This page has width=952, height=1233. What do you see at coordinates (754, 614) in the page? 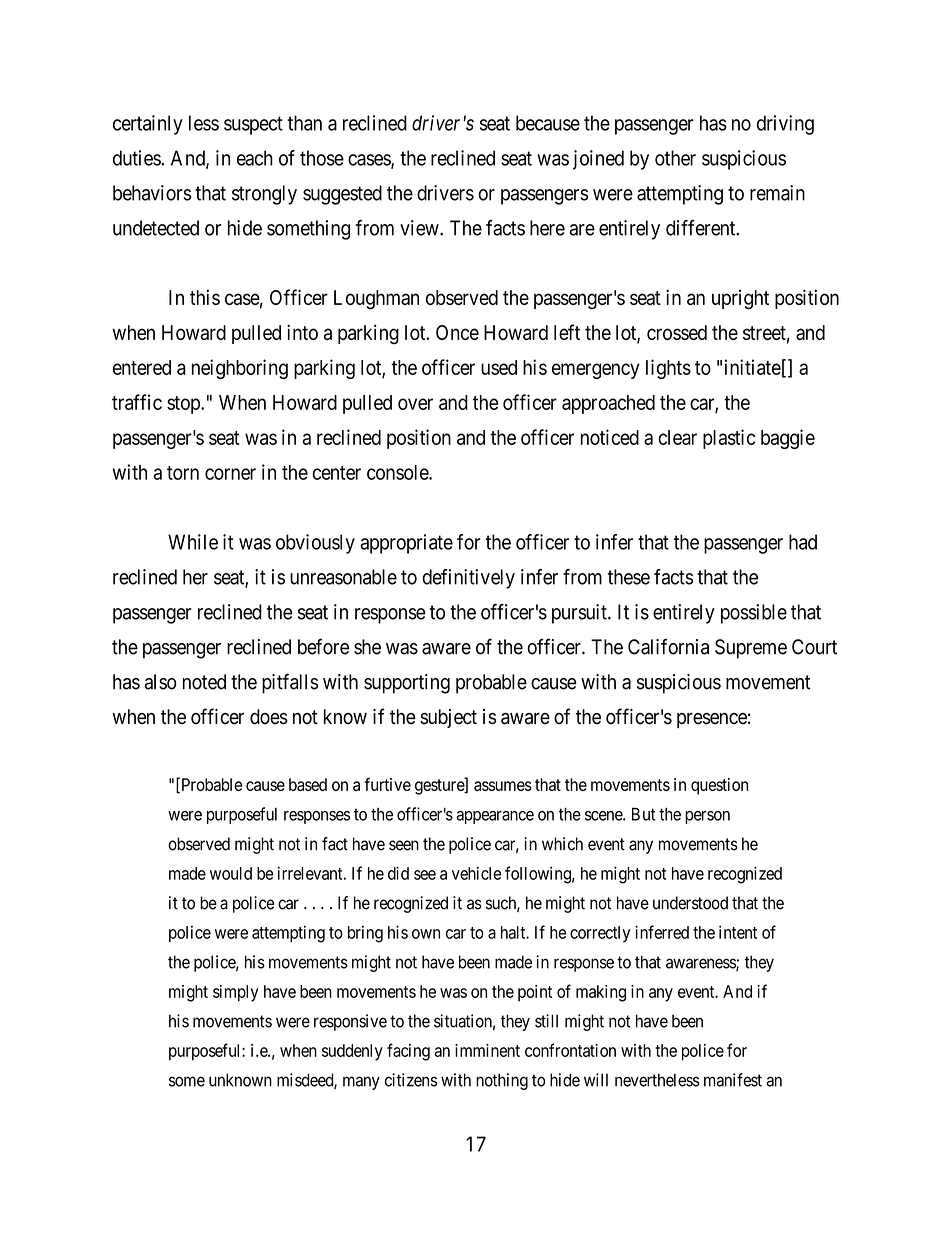
I see `possible` at bounding box center [754, 614].
